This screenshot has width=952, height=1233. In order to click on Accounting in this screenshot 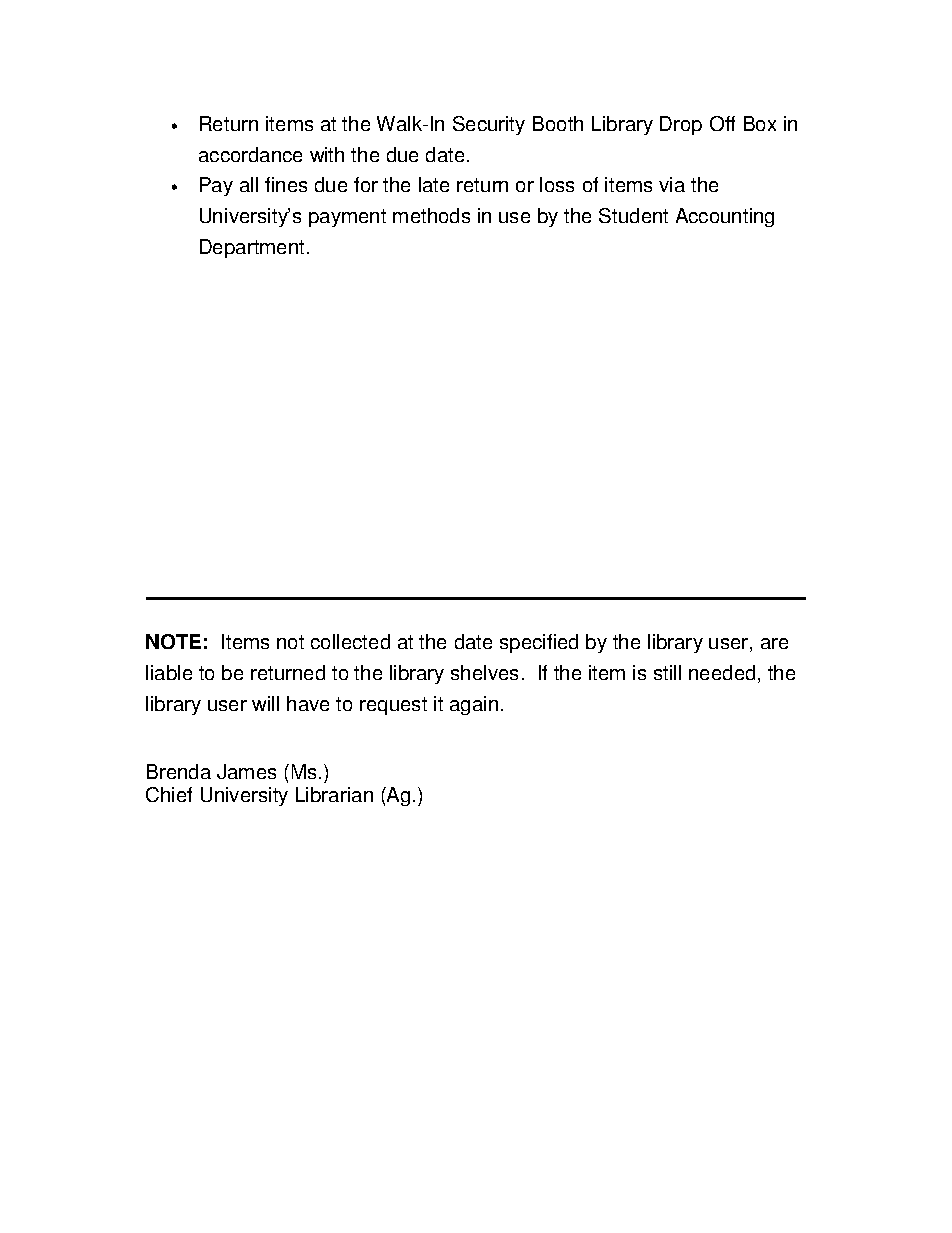, I will do `click(725, 217)`.
